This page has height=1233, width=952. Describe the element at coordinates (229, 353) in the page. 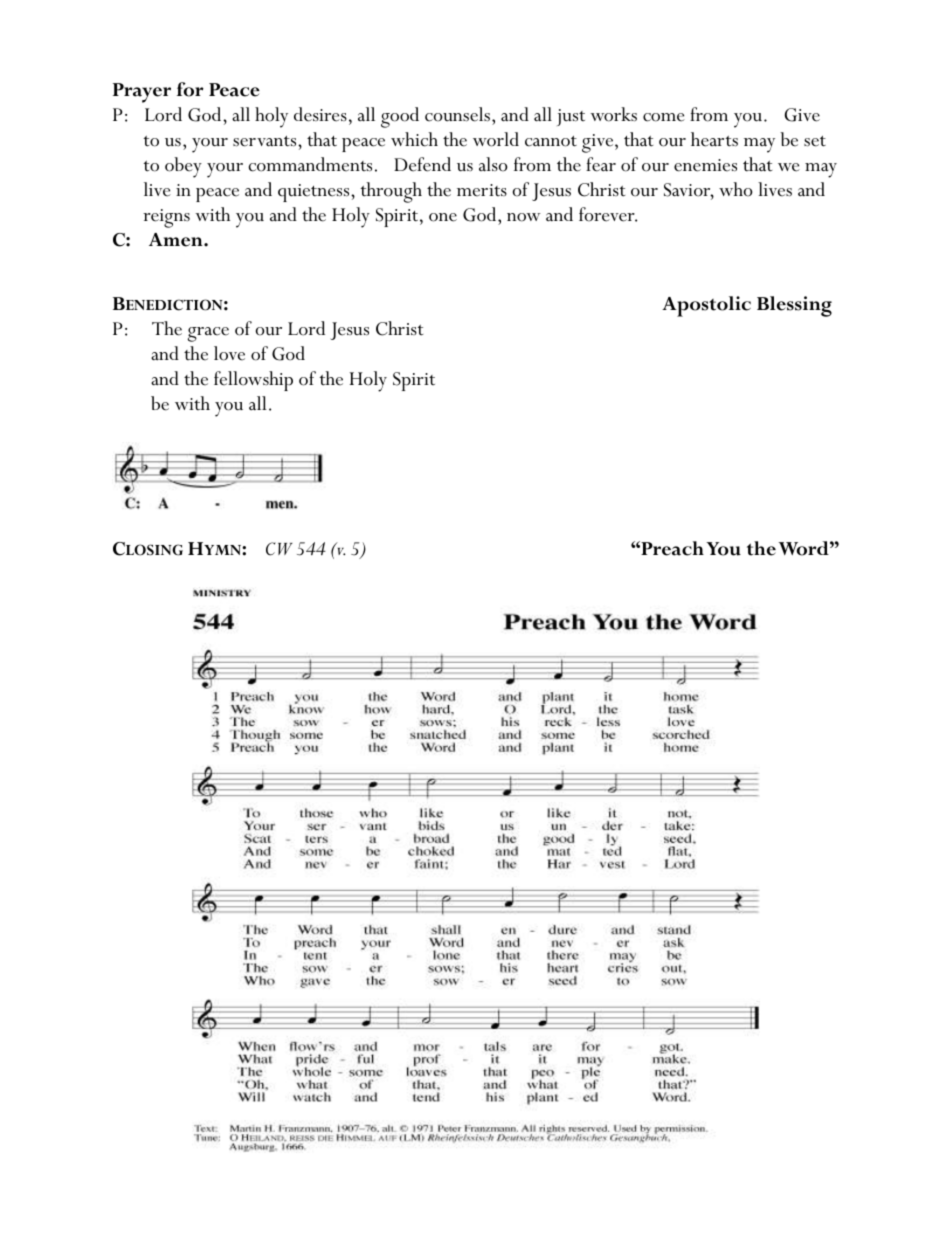

I see `love` at that location.
